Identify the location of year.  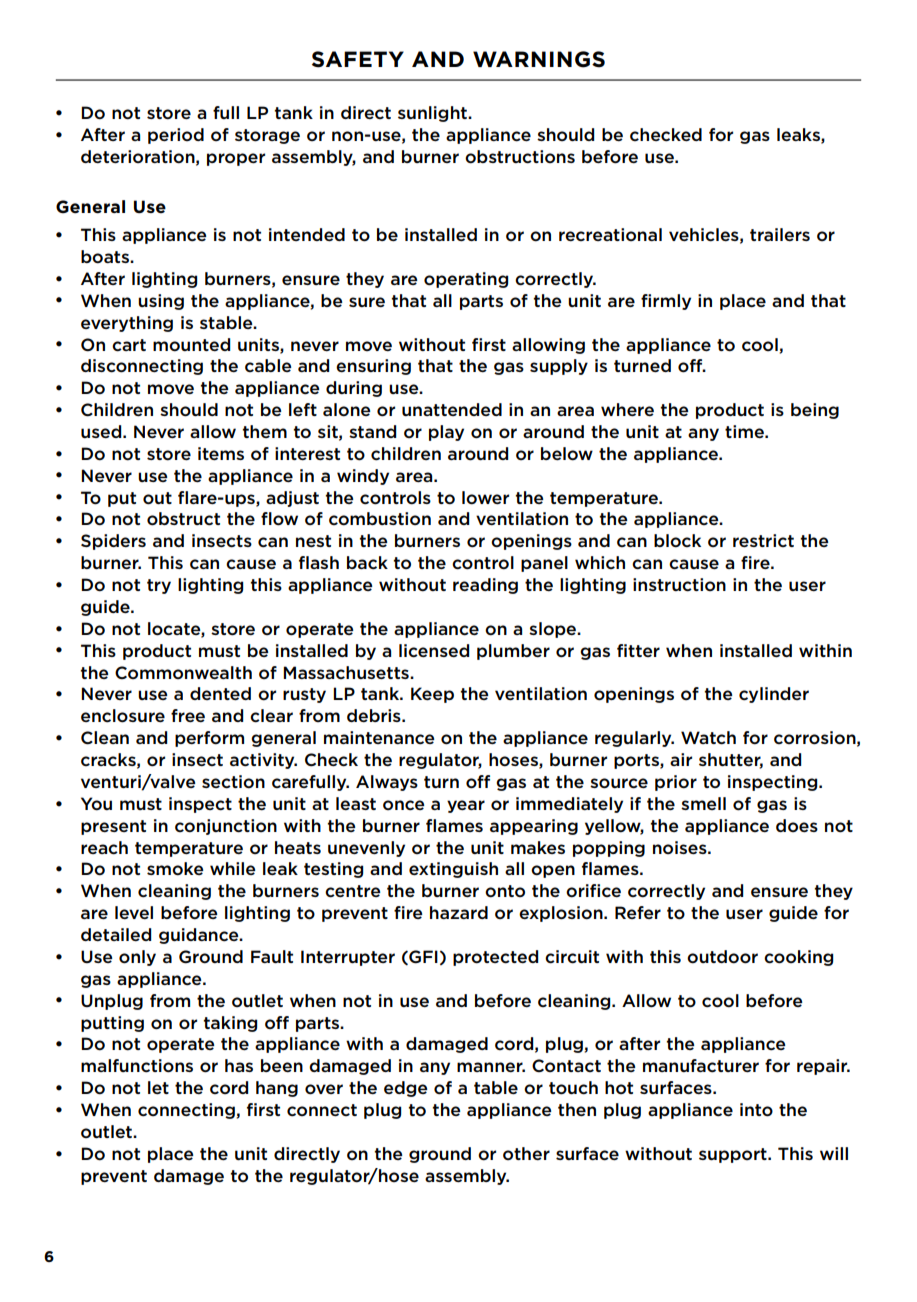
(466, 806).
